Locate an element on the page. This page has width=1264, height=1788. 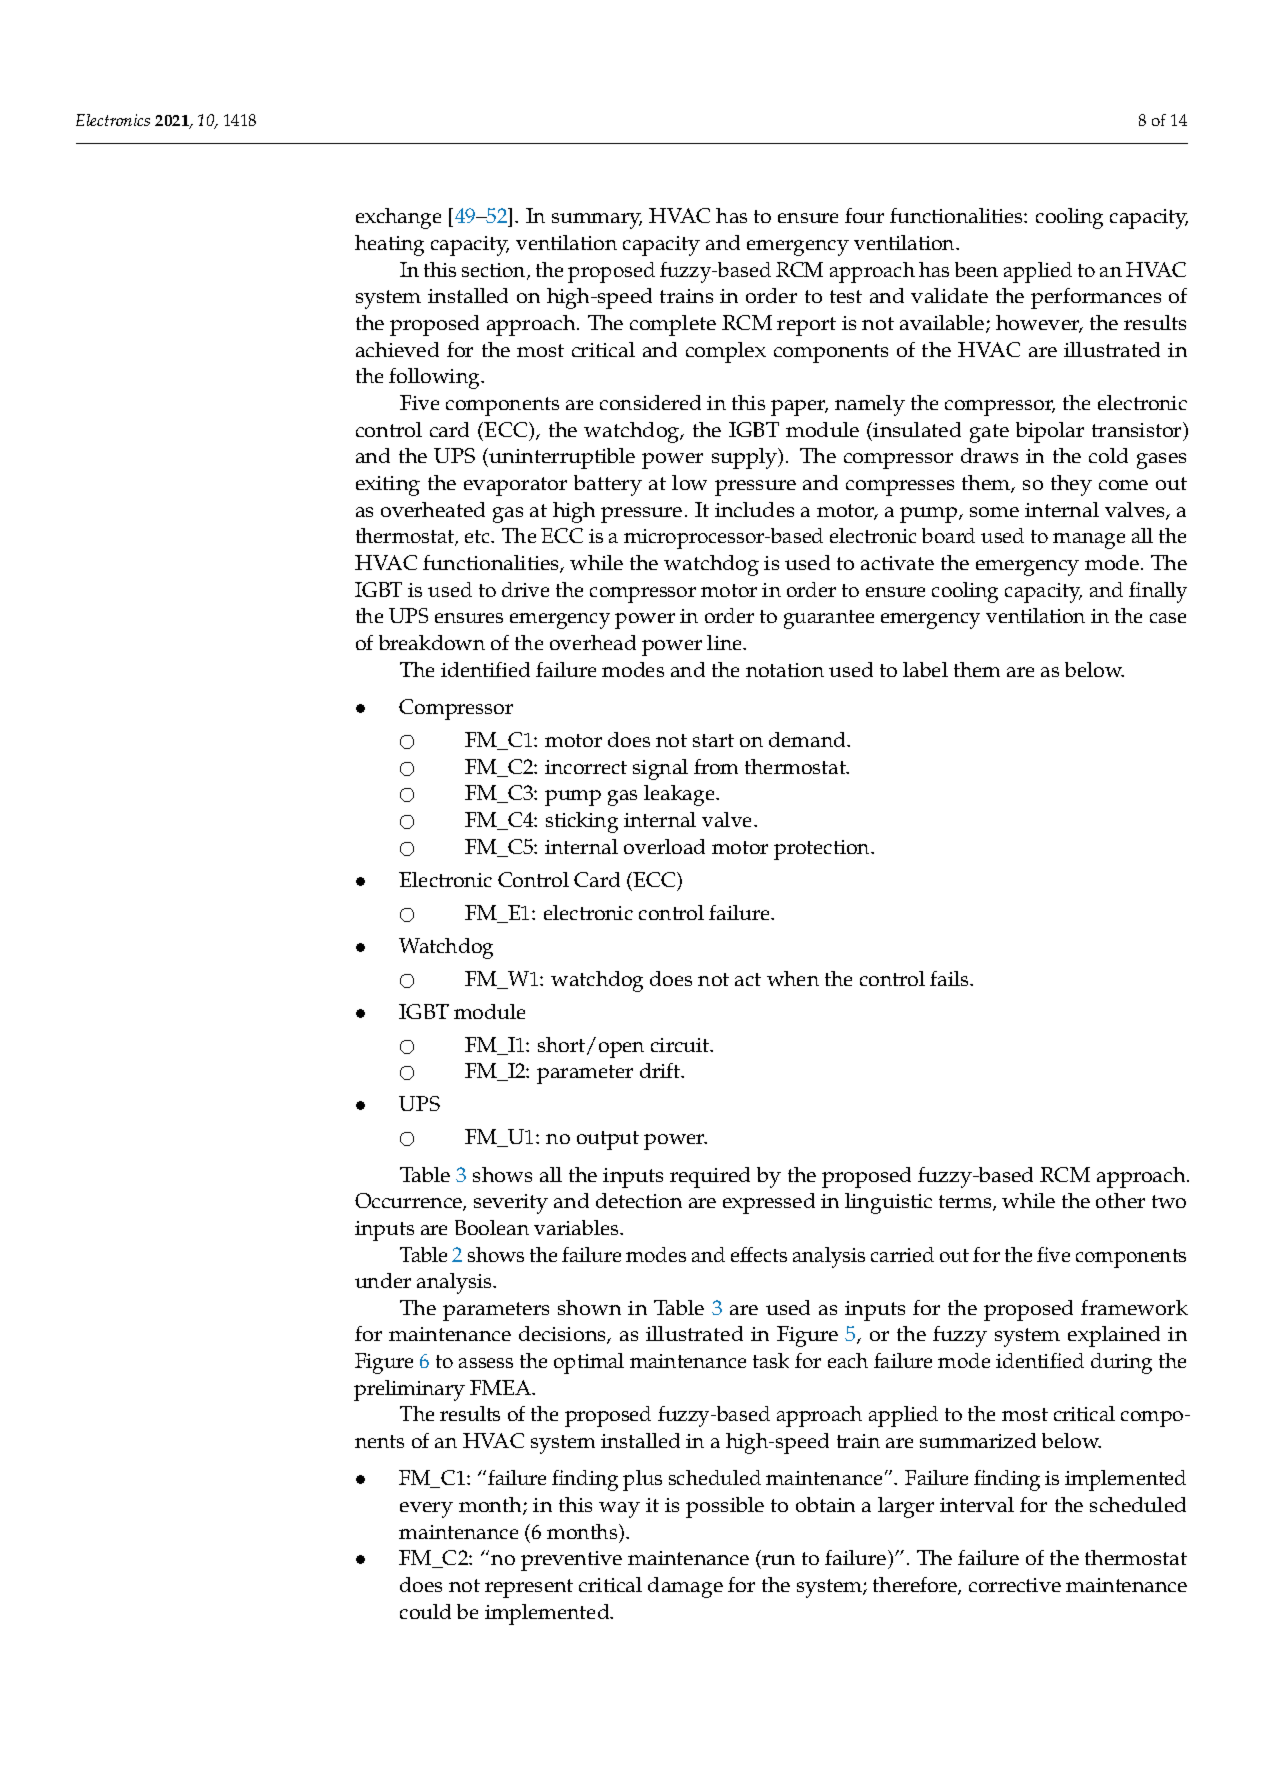
drive is located at coordinates (525, 589).
